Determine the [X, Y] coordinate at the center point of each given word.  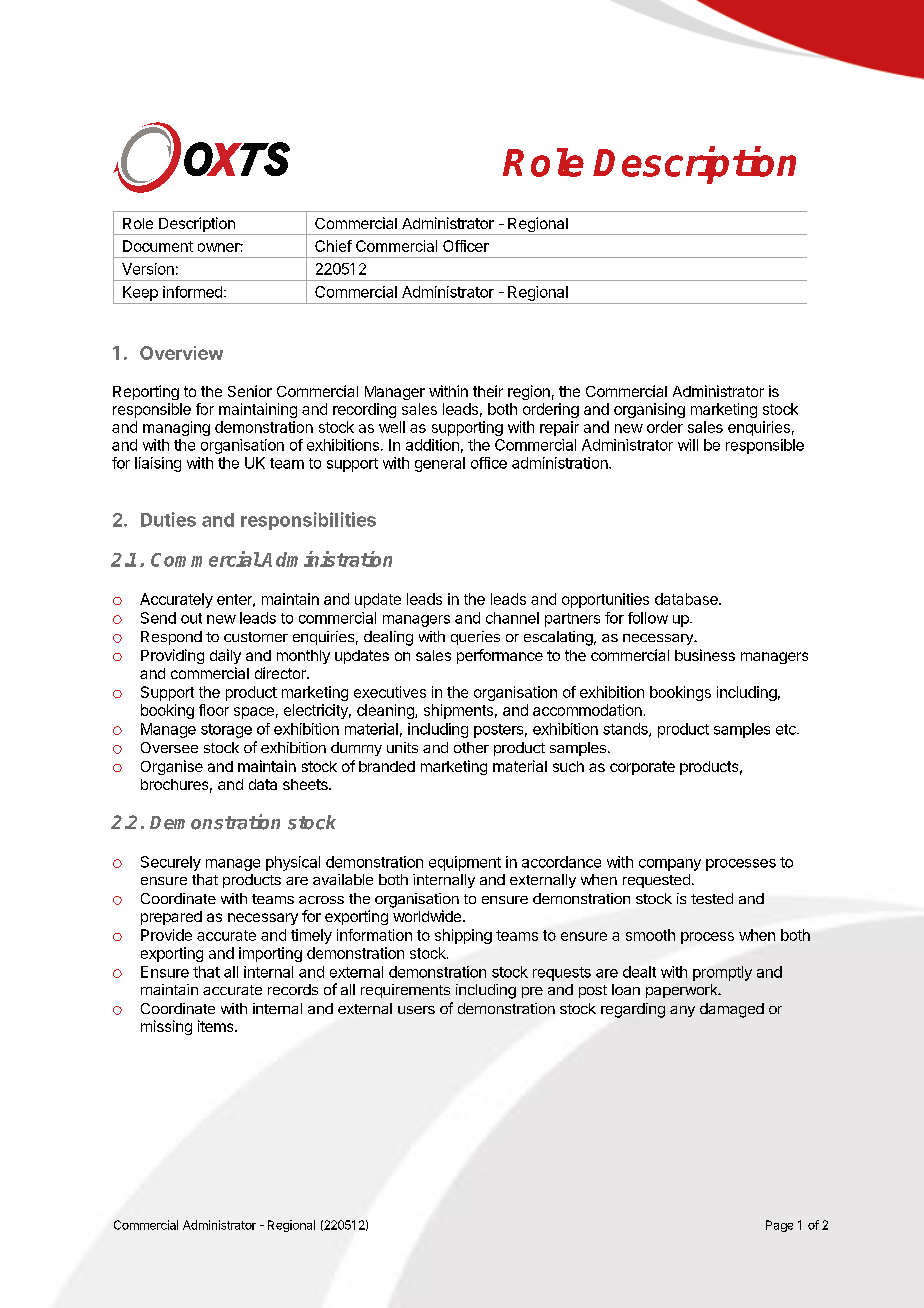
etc [787, 729]
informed [192, 292]
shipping [463, 936]
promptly [722, 973]
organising [649, 410]
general [440, 464]
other [471, 747]
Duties [168, 519]
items [217, 1026]
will [688, 445]
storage [226, 731]
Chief [333, 246]
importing [270, 954]
